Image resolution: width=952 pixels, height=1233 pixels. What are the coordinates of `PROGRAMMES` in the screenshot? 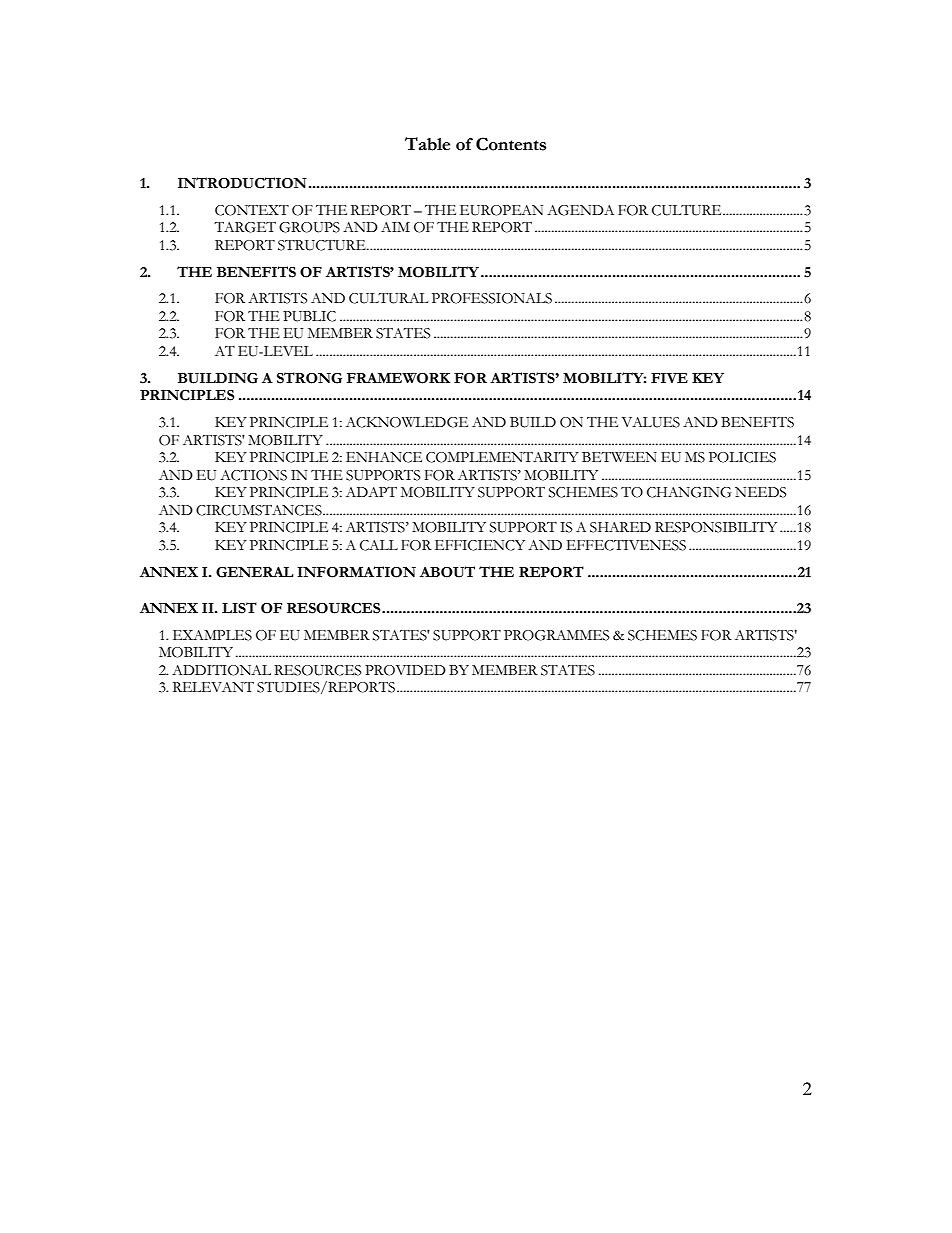 It's located at (557, 635).
